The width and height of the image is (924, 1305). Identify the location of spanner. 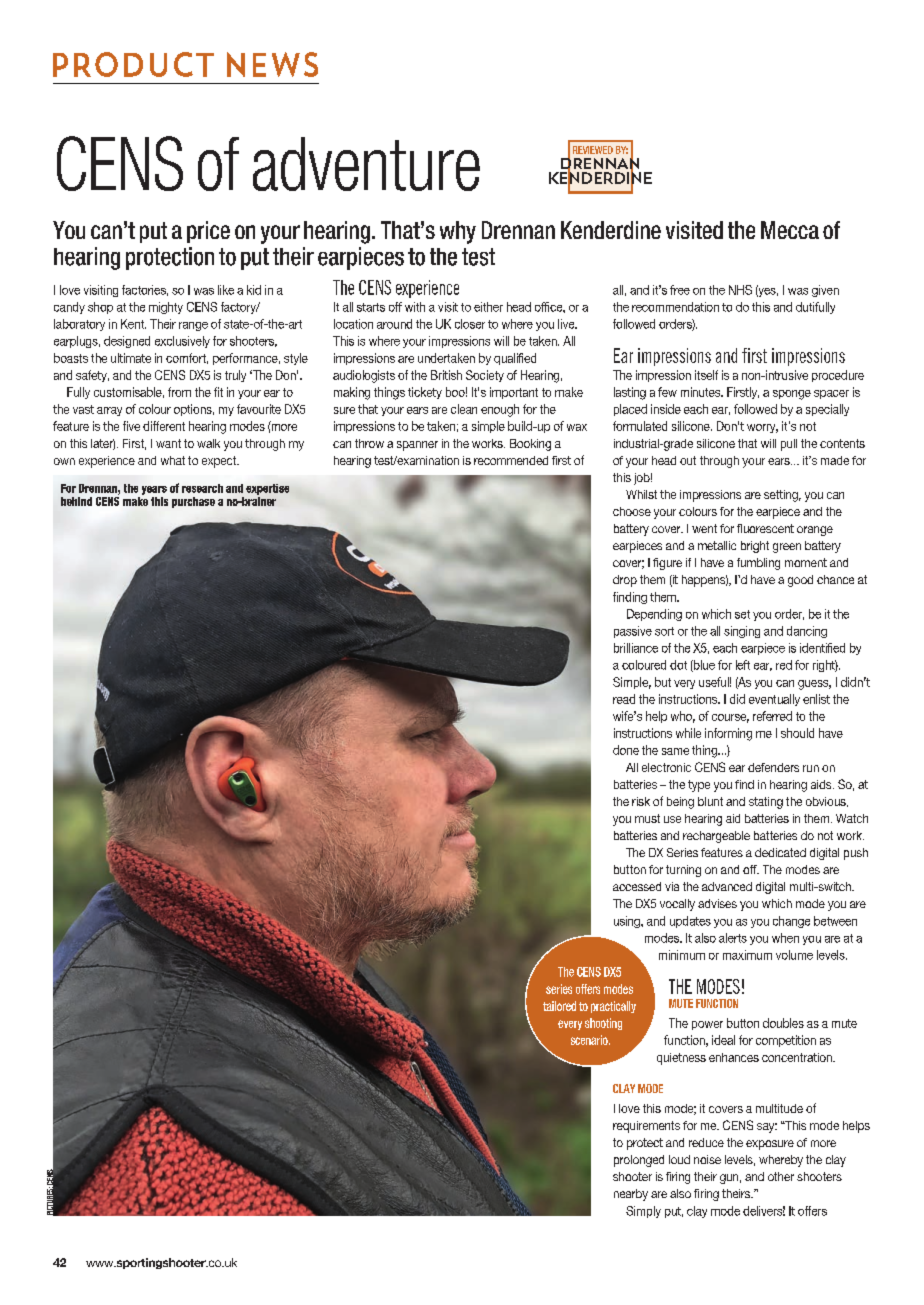
(417, 446).
